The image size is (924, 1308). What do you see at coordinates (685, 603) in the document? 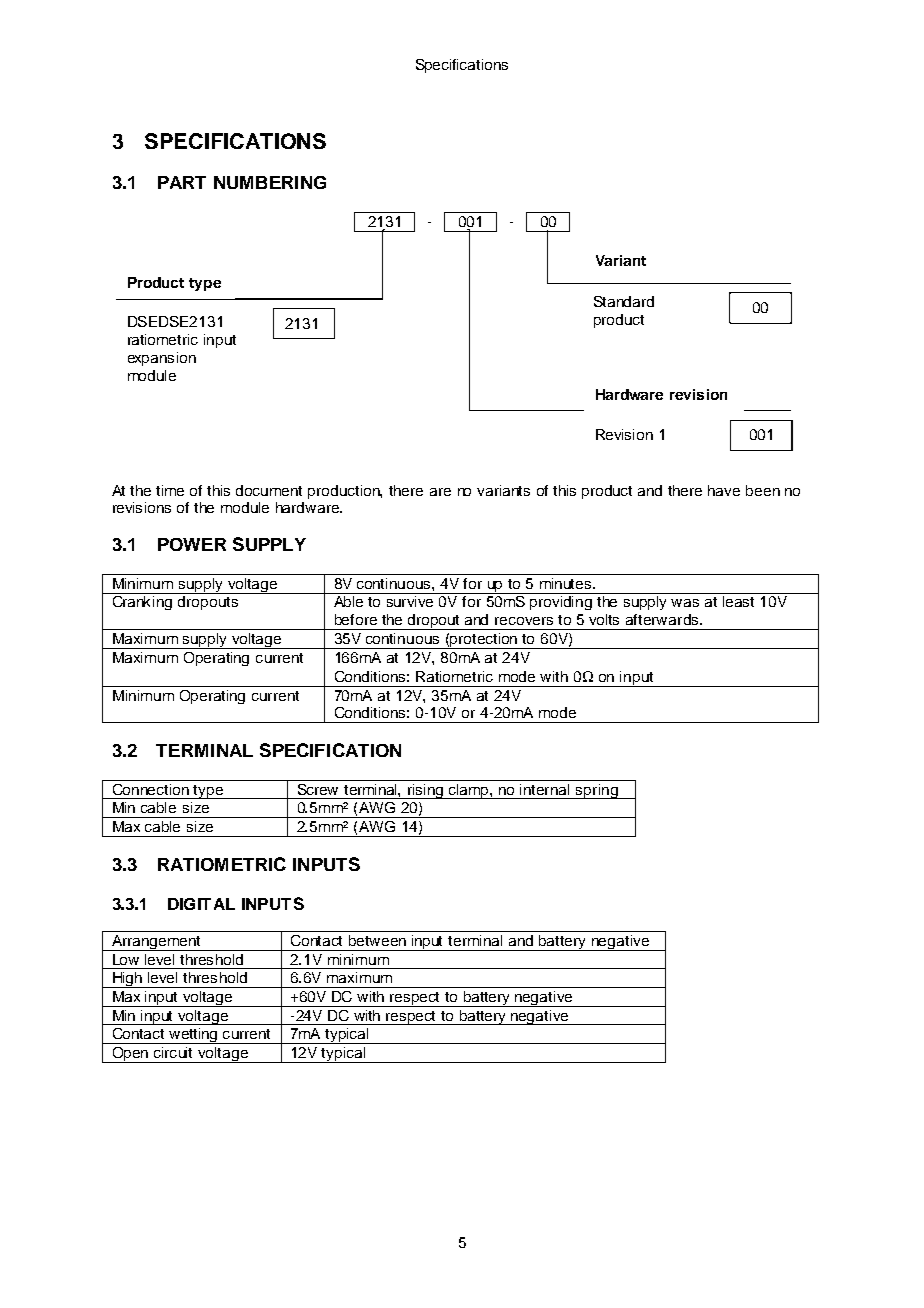
I see `was` at bounding box center [685, 603].
